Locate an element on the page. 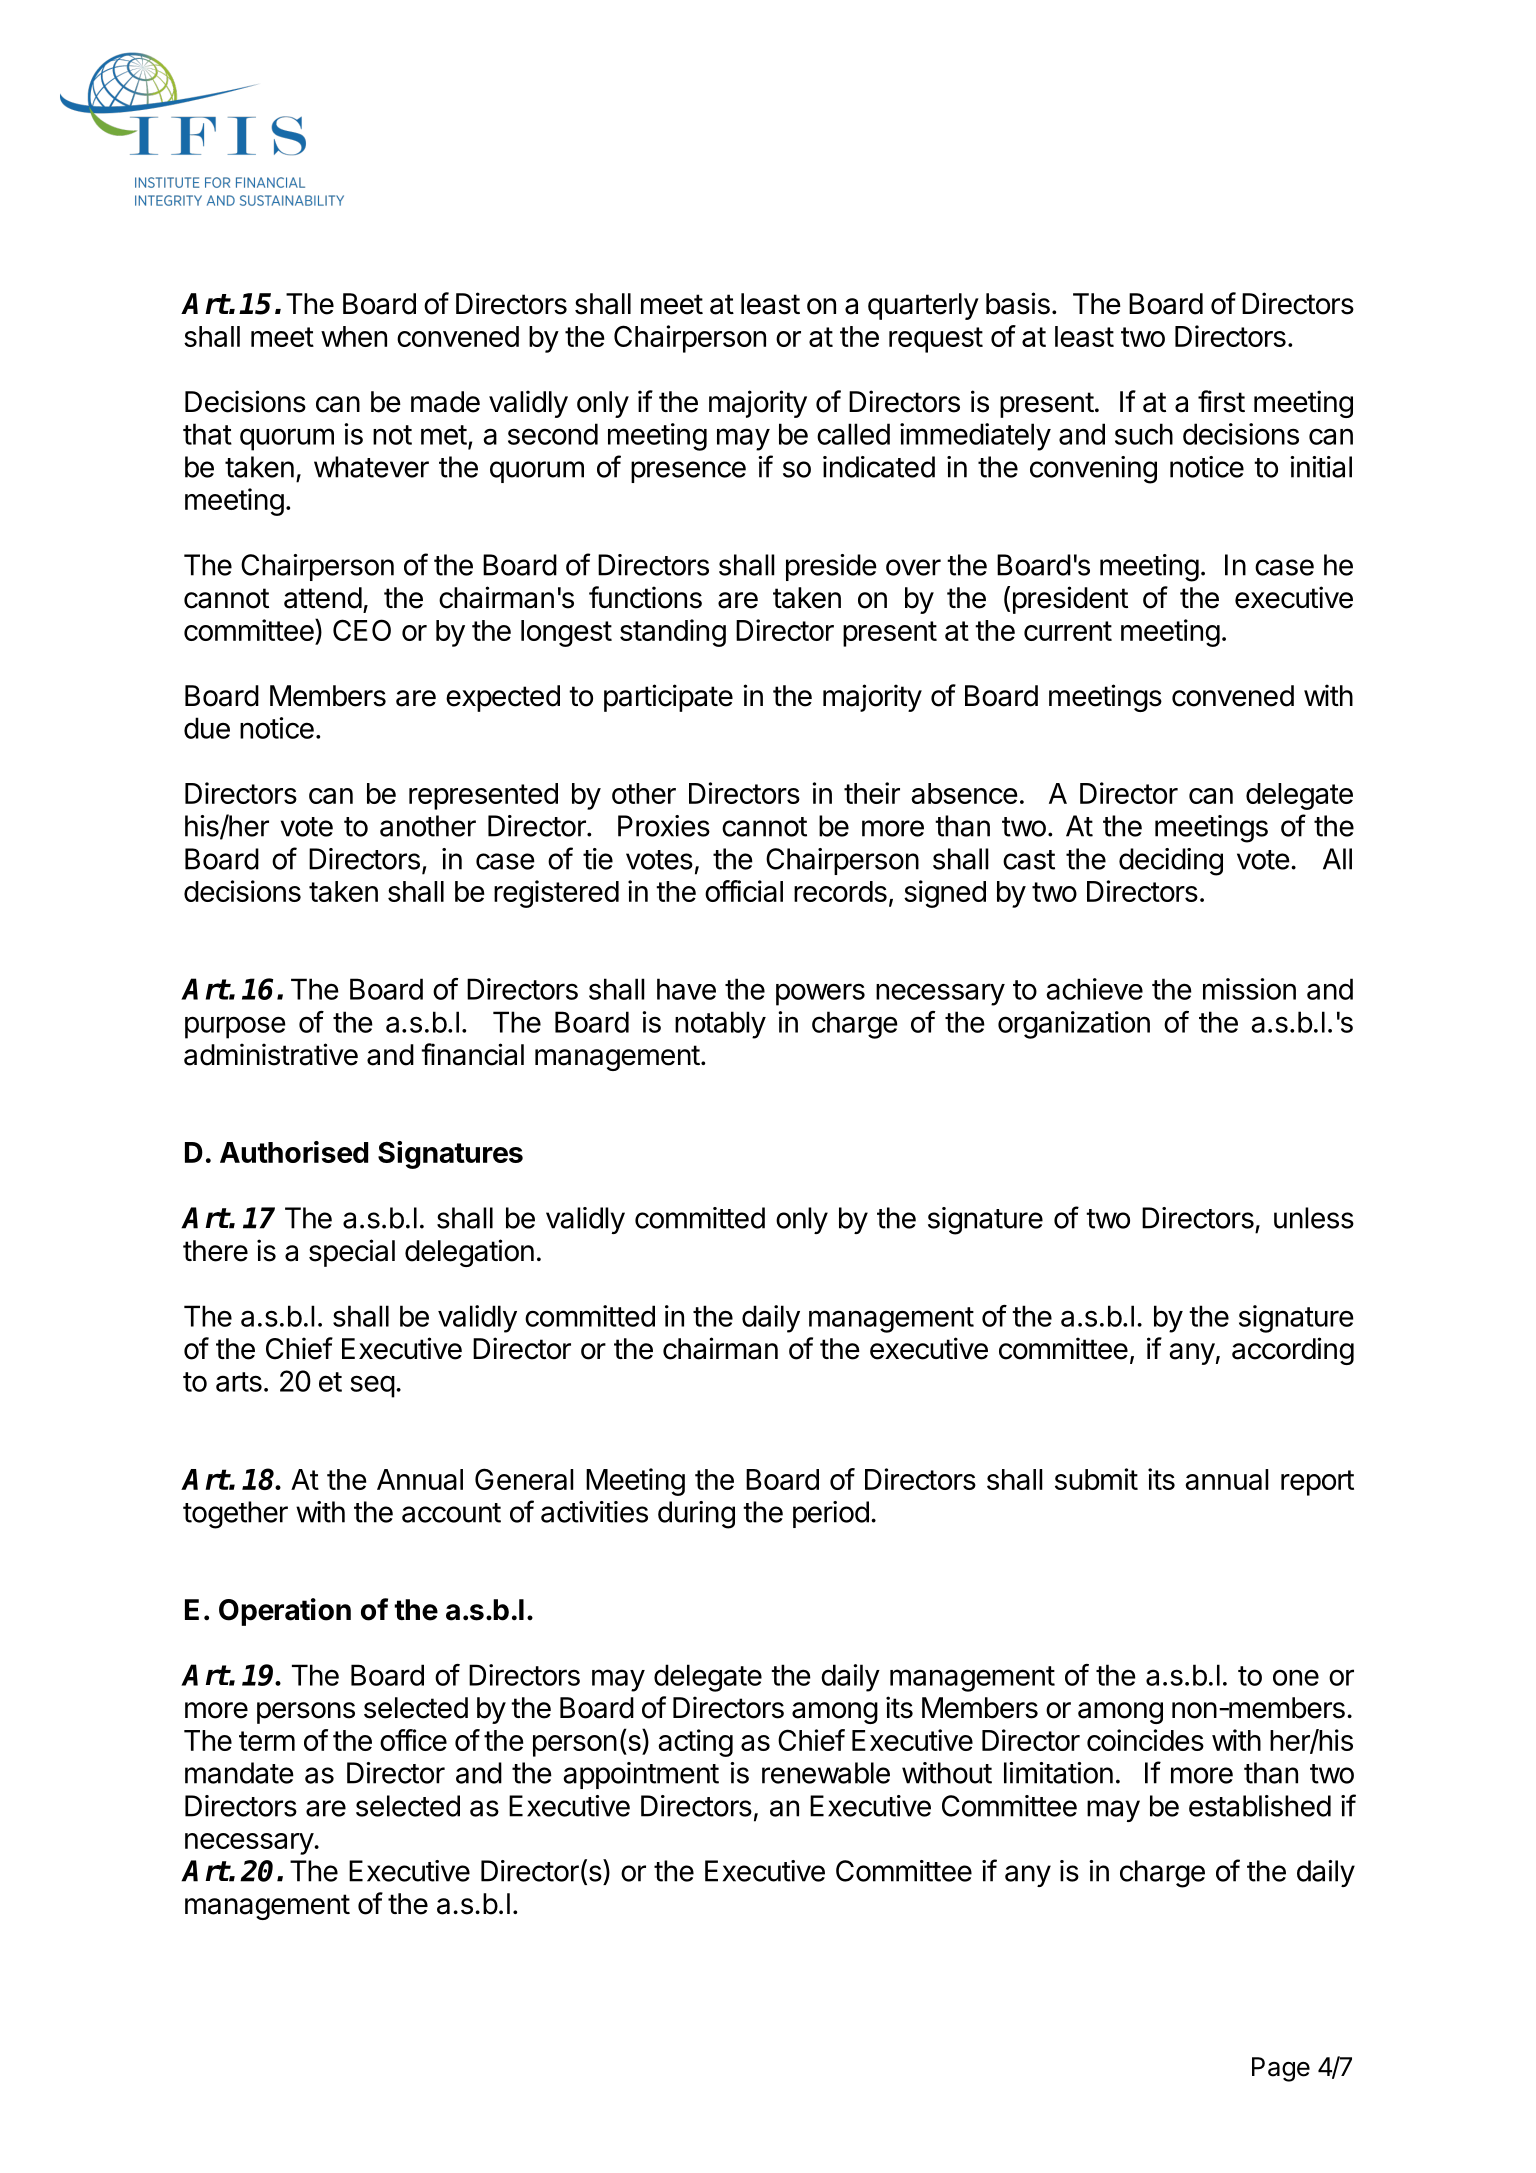  renewable is located at coordinates (826, 1773).
